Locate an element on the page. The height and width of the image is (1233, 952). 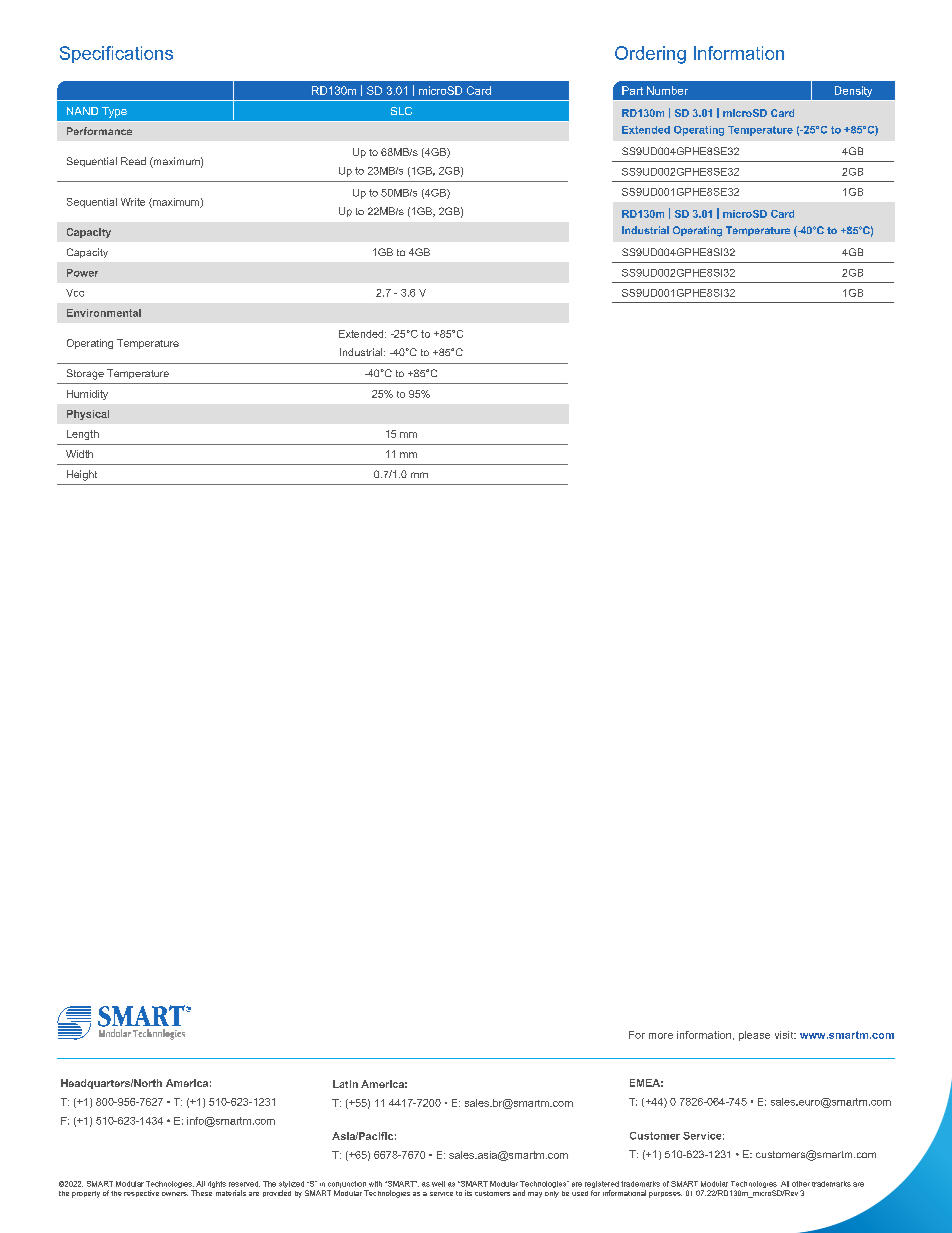
more is located at coordinates (661, 1036).
